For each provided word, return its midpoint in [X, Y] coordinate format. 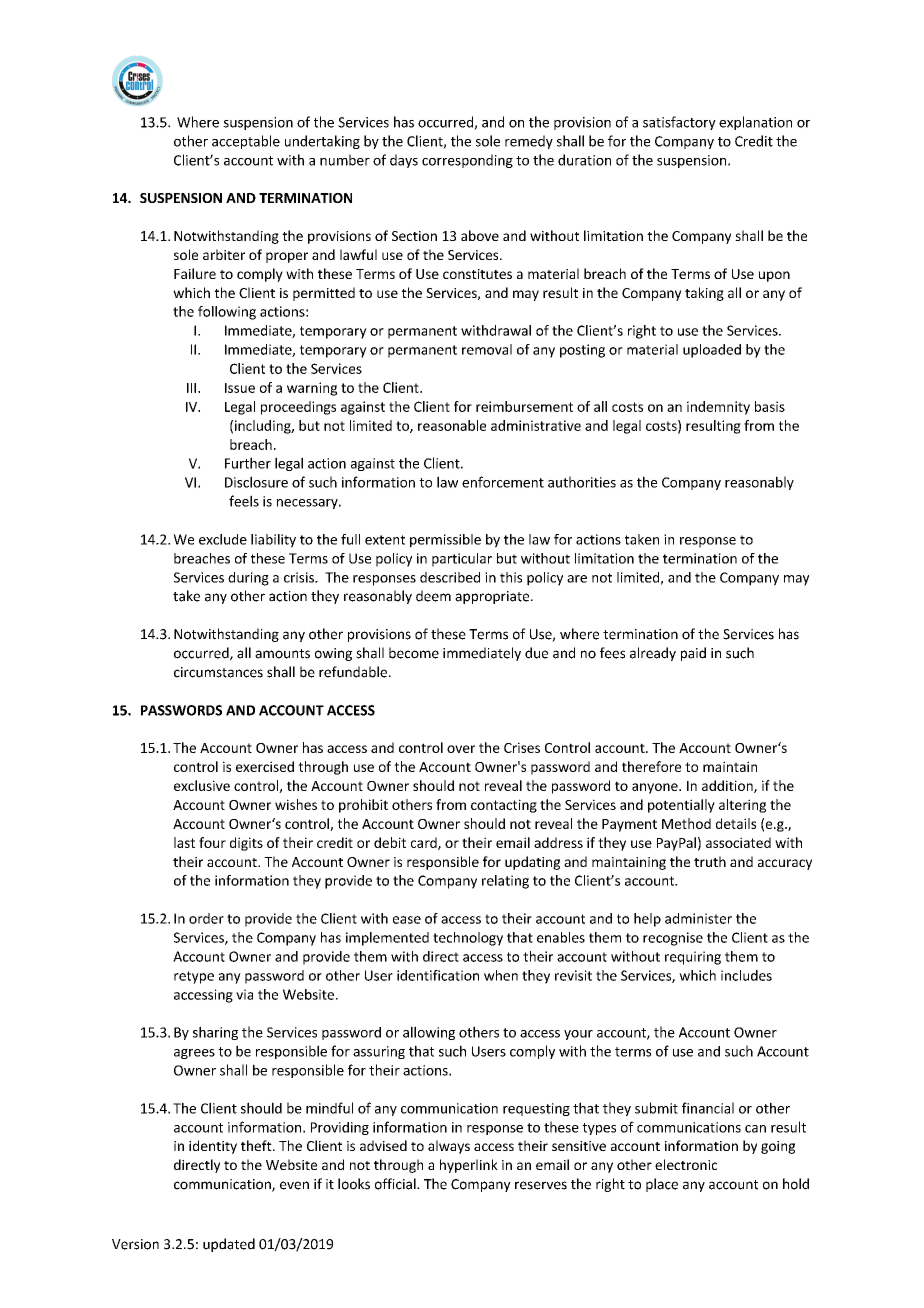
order [206, 918]
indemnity [718, 408]
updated [229, 1245]
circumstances [218, 672]
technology [468, 939]
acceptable [246, 142]
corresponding [467, 161]
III [193, 388]
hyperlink [469, 1166]
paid [693, 654]
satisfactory [679, 123]
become [414, 653]
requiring [693, 958]
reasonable [452, 425]
